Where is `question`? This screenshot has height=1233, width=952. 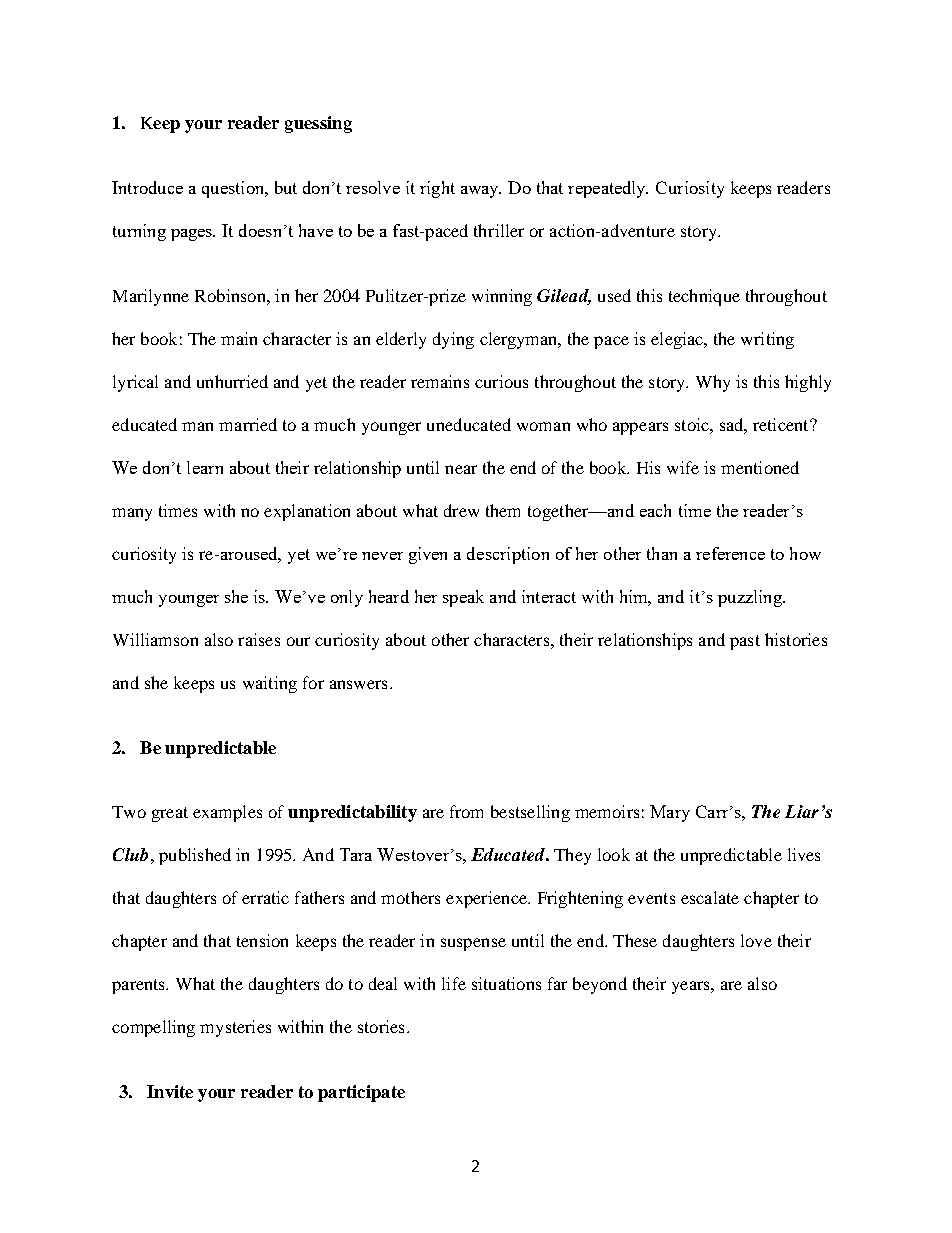
question is located at coordinates (234, 189).
